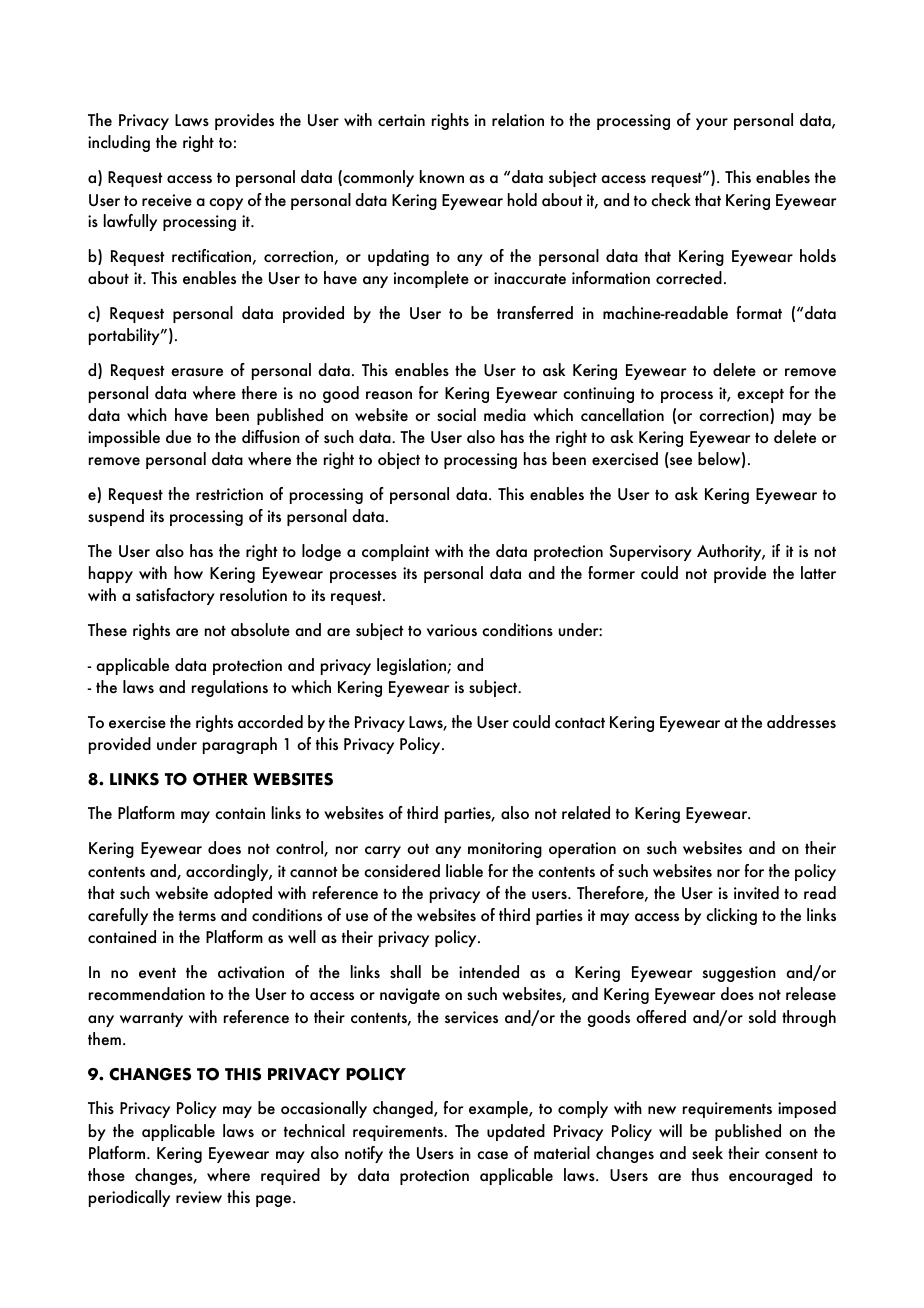 This image has height=1308, width=924. Describe the element at coordinates (731, 916) in the image. I see `clicking` at that location.
